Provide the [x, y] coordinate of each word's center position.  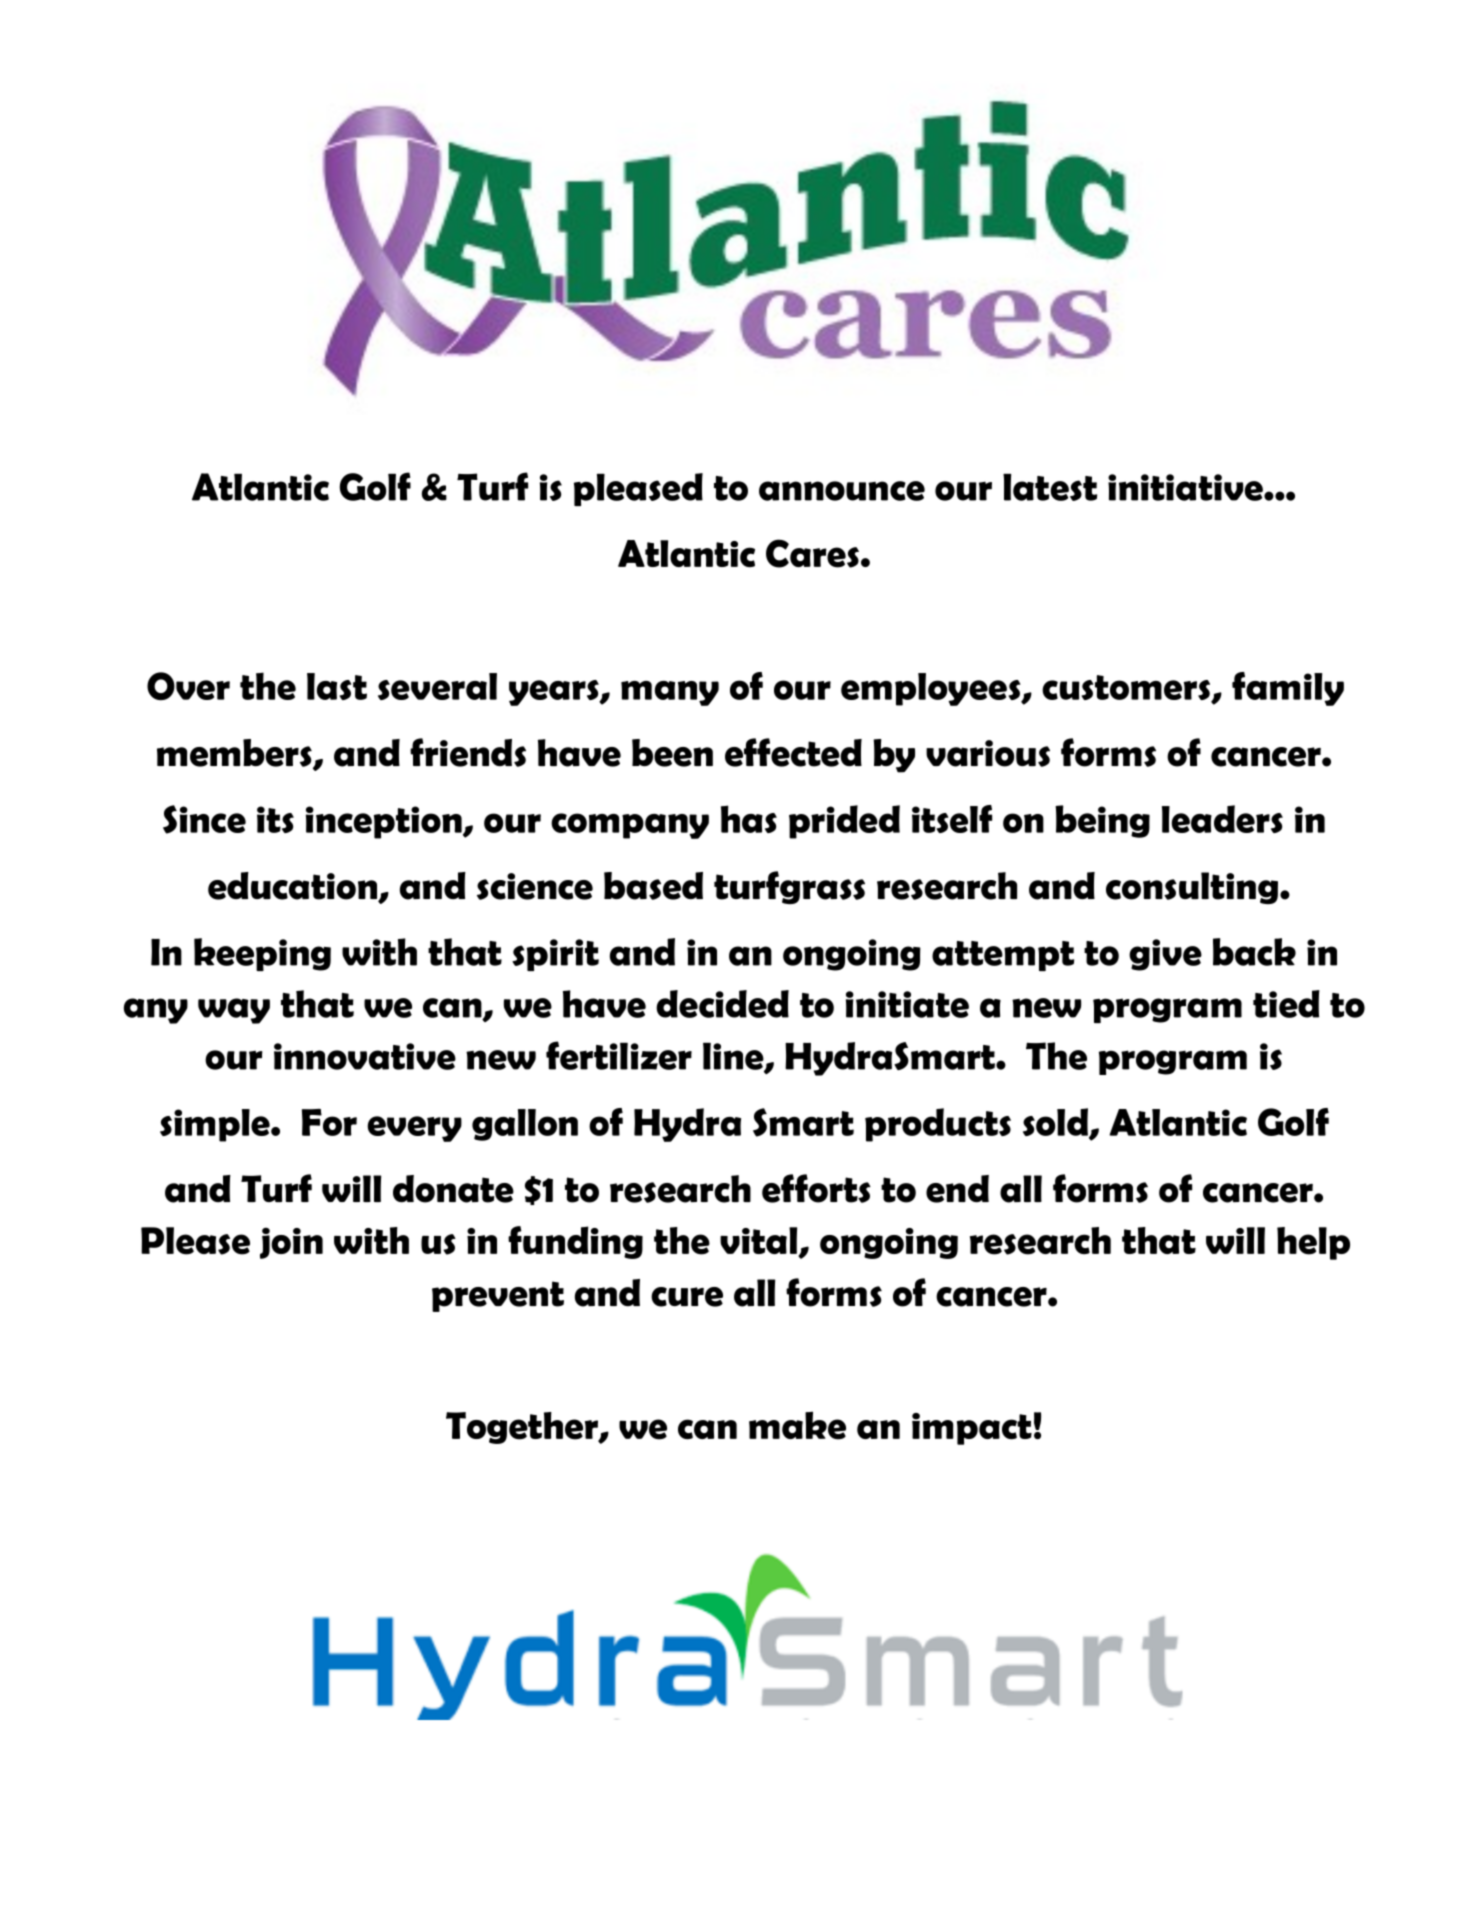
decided [722, 1004]
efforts [816, 1188]
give [1165, 955]
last [337, 686]
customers [1127, 689]
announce [842, 491]
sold [1057, 1123]
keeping [262, 954]
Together [523, 1428]
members [235, 754]
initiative [1186, 487]
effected [793, 752]
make [797, 1425]
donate [453, 1189]
